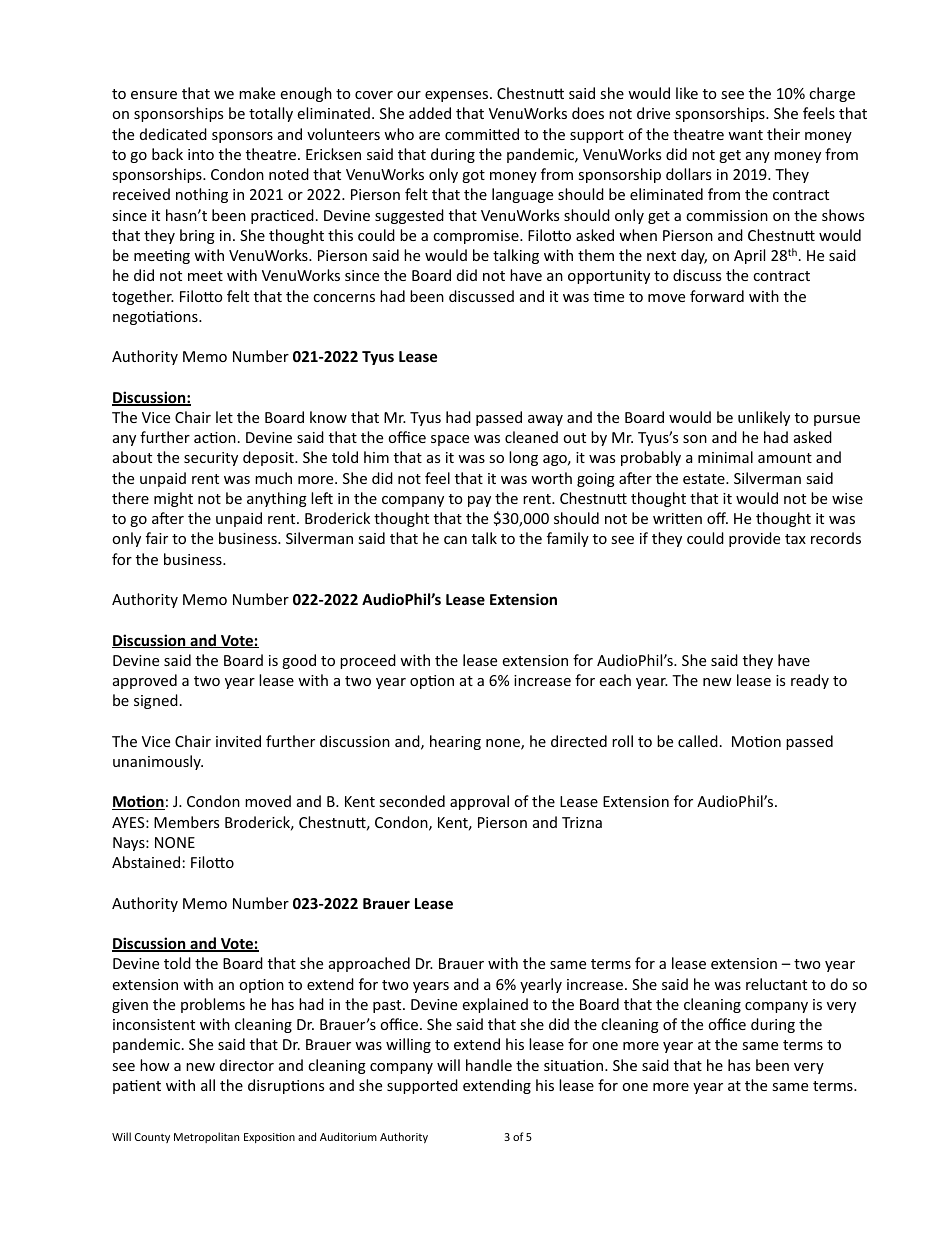  Describe the element at coordinates (201, 154) in the screenshot. I see `into` at that location.
